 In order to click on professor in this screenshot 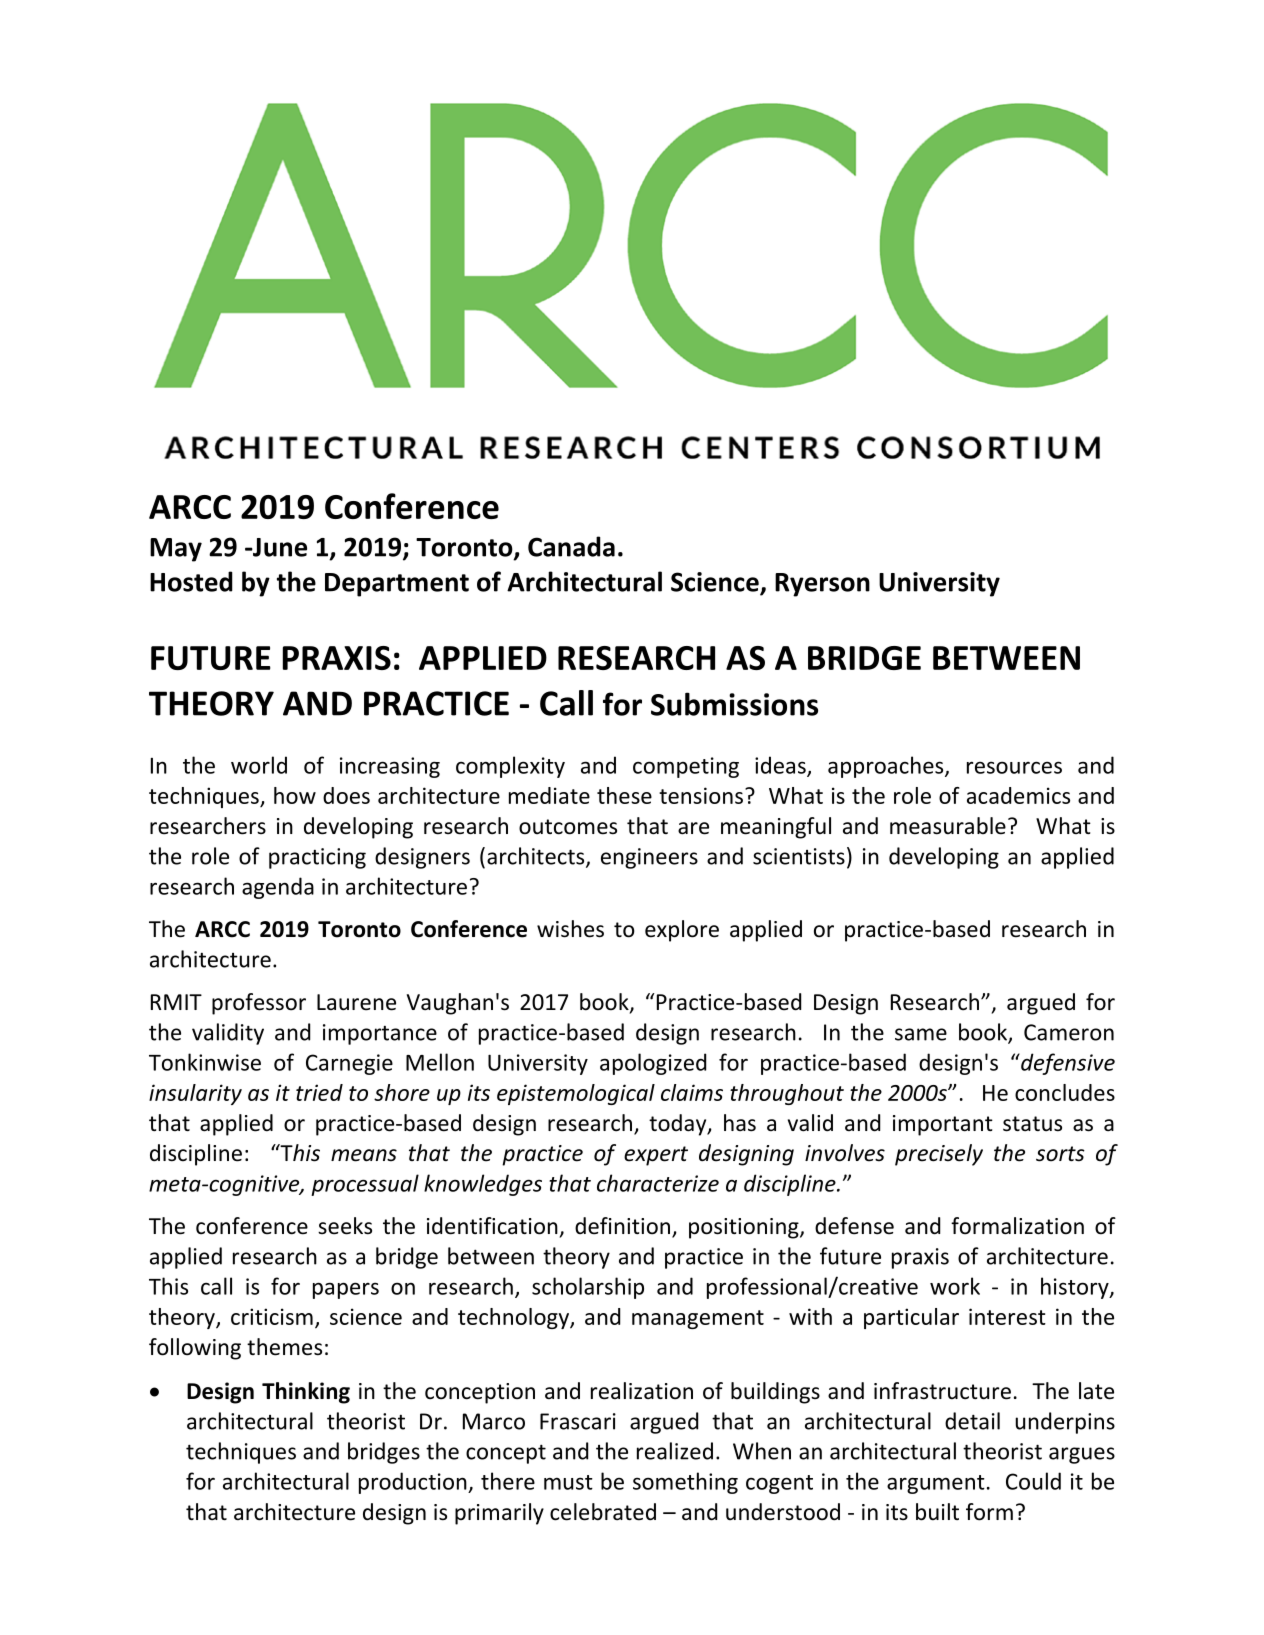, I will do `click(259, 1004)`.
